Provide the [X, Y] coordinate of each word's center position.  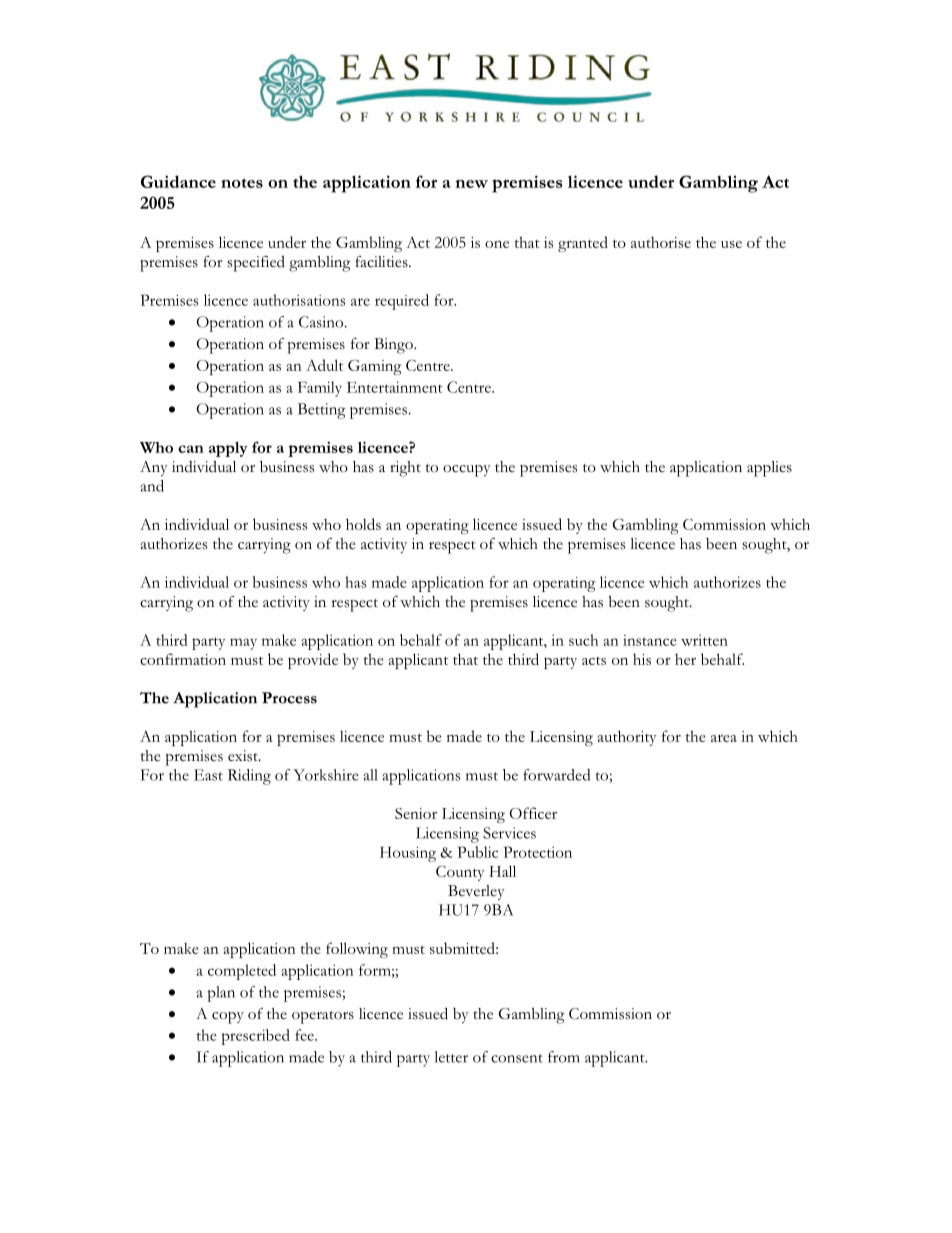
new [471, 183]
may [243, 644]
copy [228, 1018]
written [704, 640]
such [583, 640]
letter [451, 1057]
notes [242, 183]
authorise [661, 242]
